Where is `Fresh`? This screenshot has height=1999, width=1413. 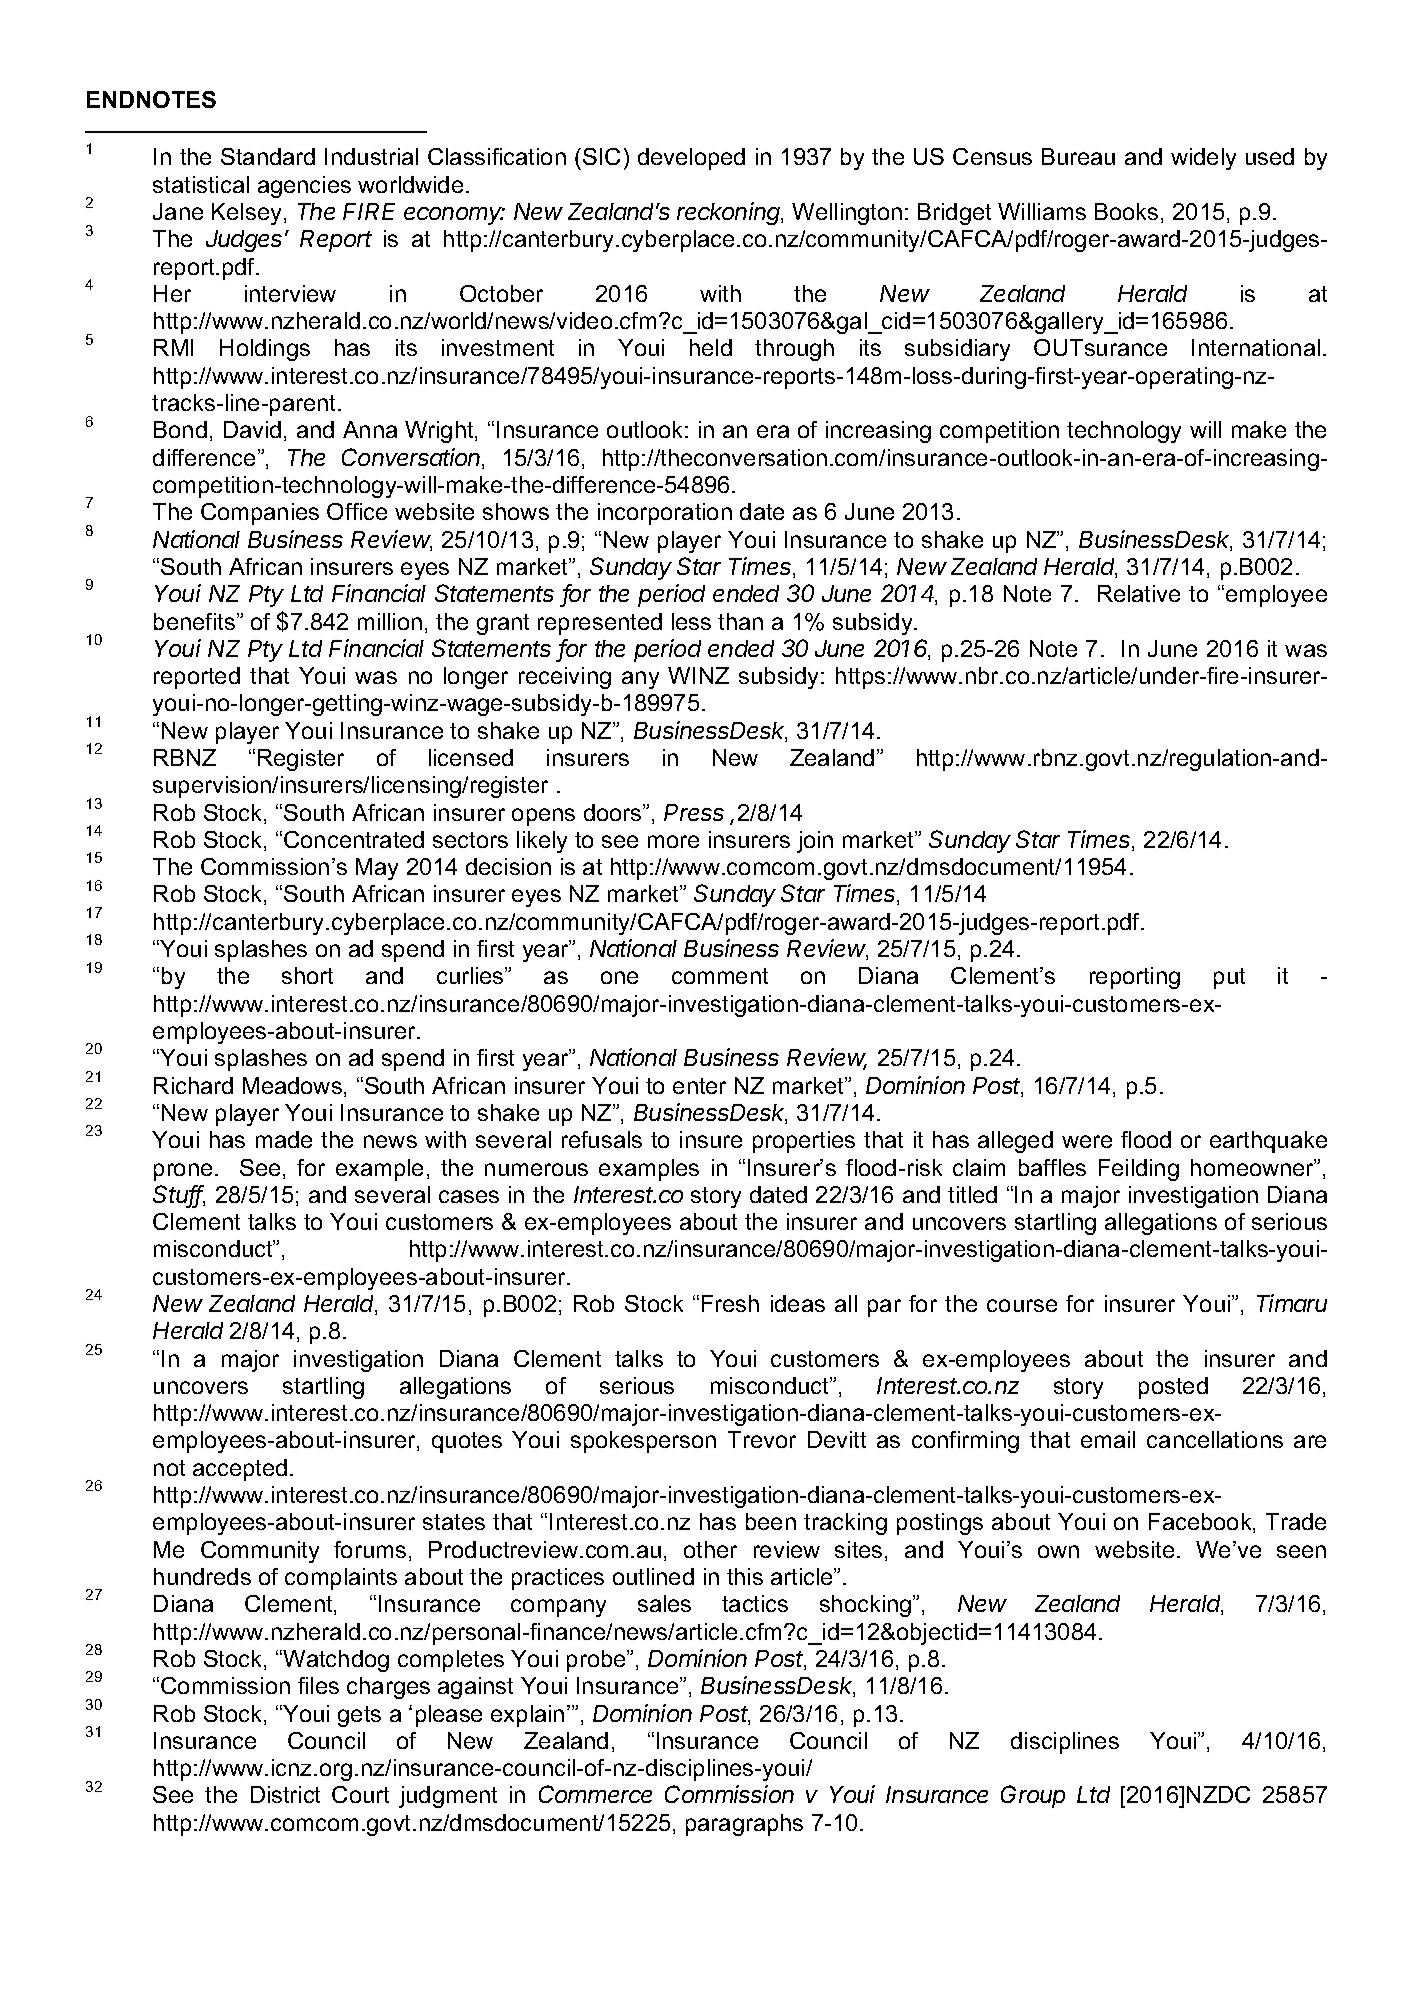
Fresh is located at coordinates (730, 1303).
